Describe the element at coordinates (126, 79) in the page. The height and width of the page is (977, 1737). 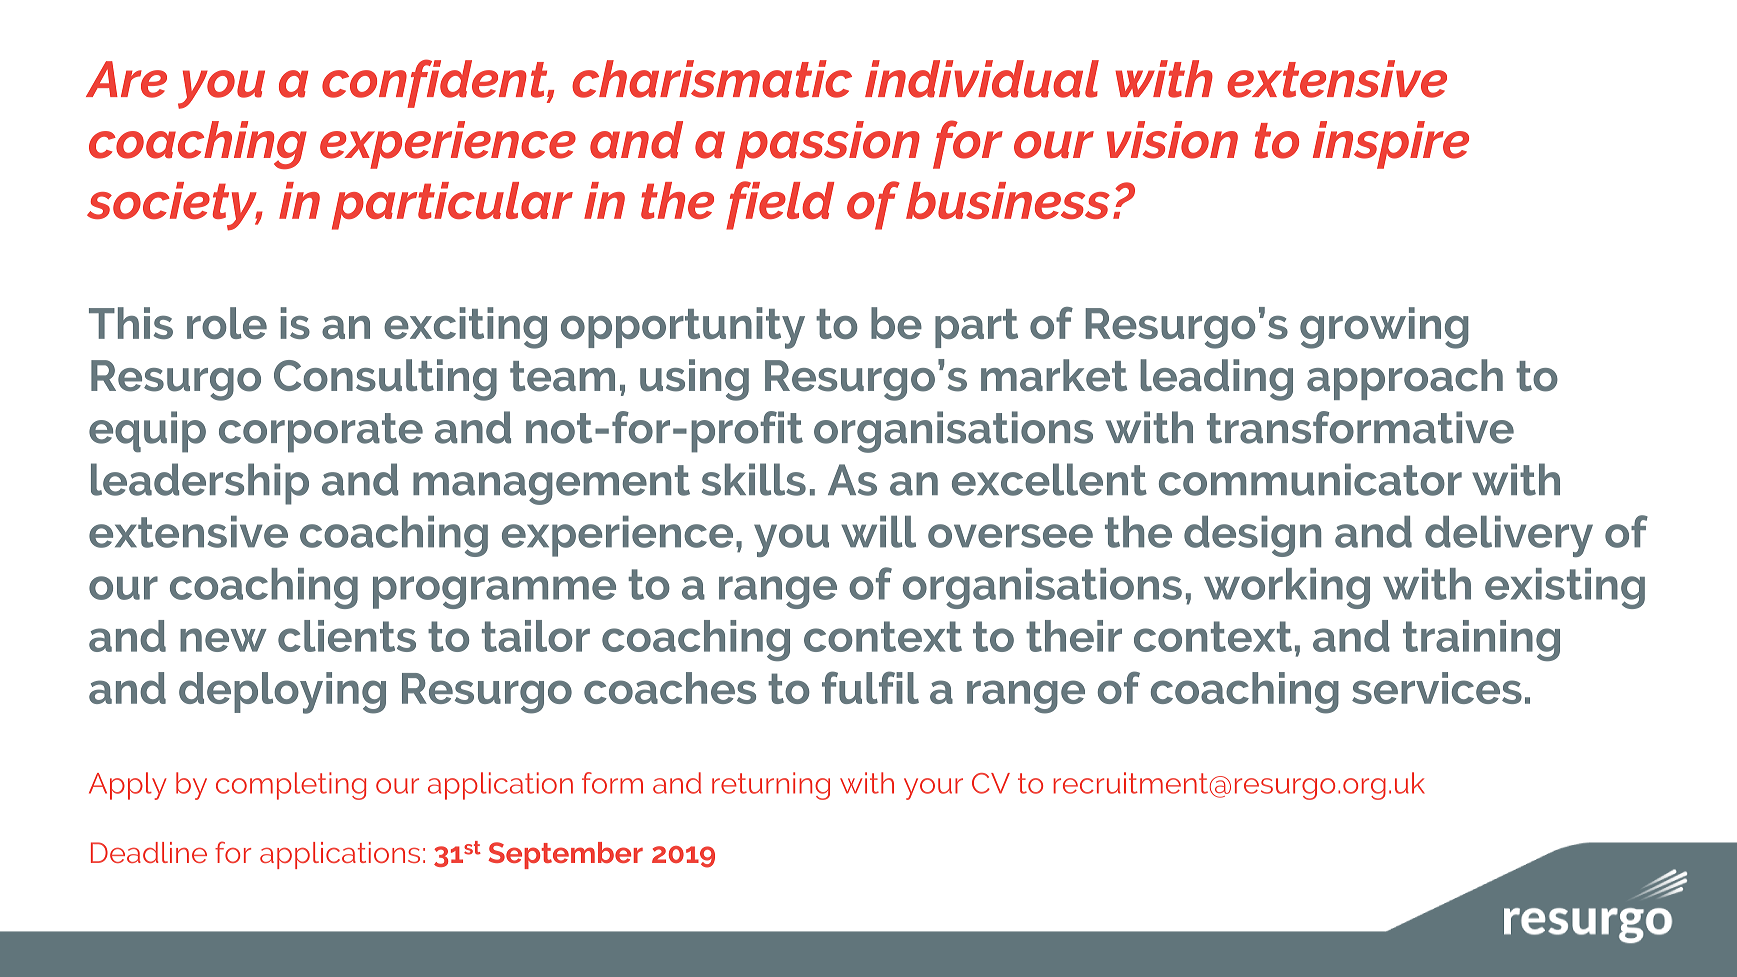
I see `Are` at that location.
